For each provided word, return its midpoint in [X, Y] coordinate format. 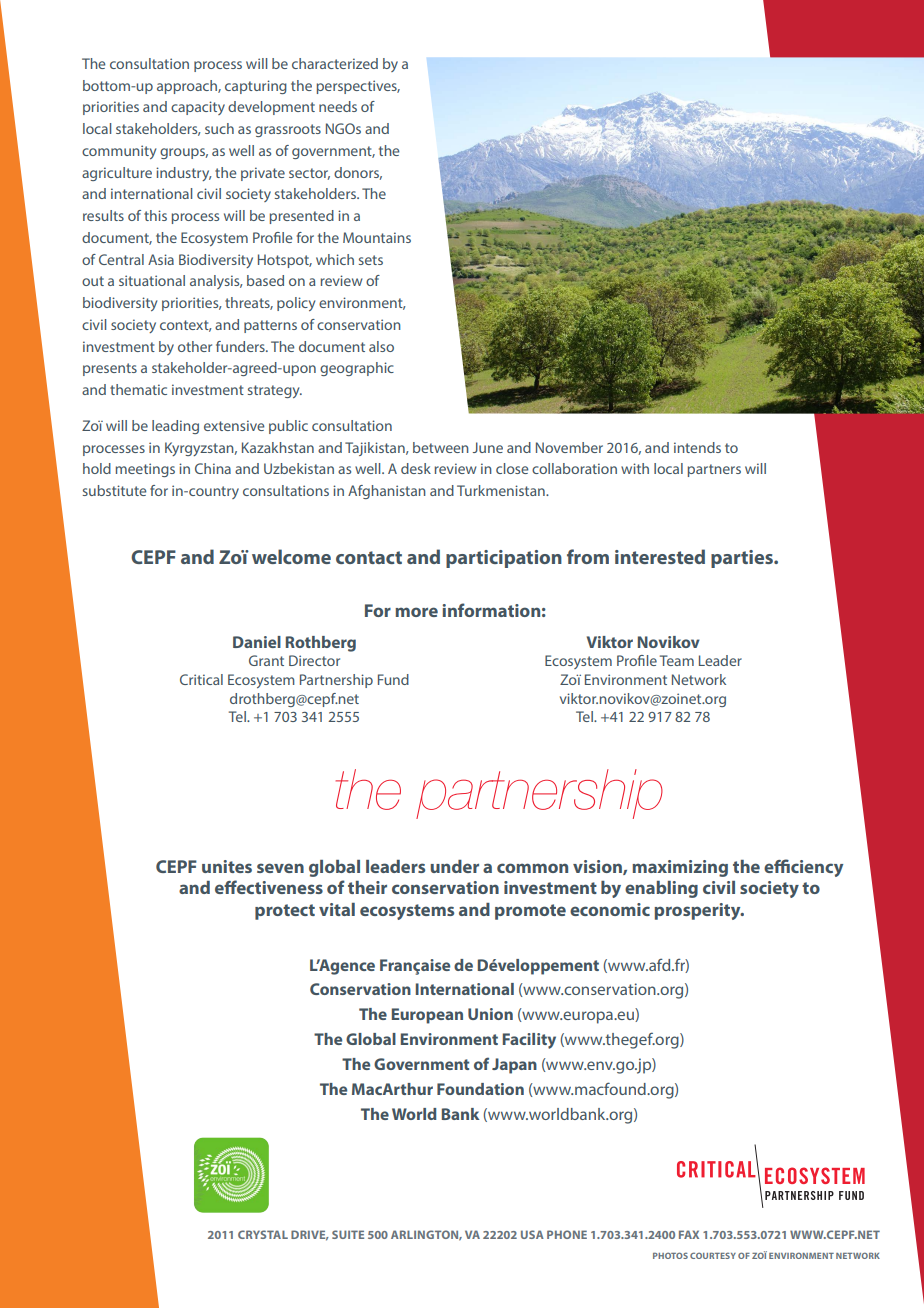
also [381, 346]
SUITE [348, 1234]
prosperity [698, 911]
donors [358, 173]
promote [530, 912]
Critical [201, 679]
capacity [198, 108]
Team [677, 660]
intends [697, 447]
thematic [138, 389]
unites [227, 866]
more [416, 612]
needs [338, 106]
